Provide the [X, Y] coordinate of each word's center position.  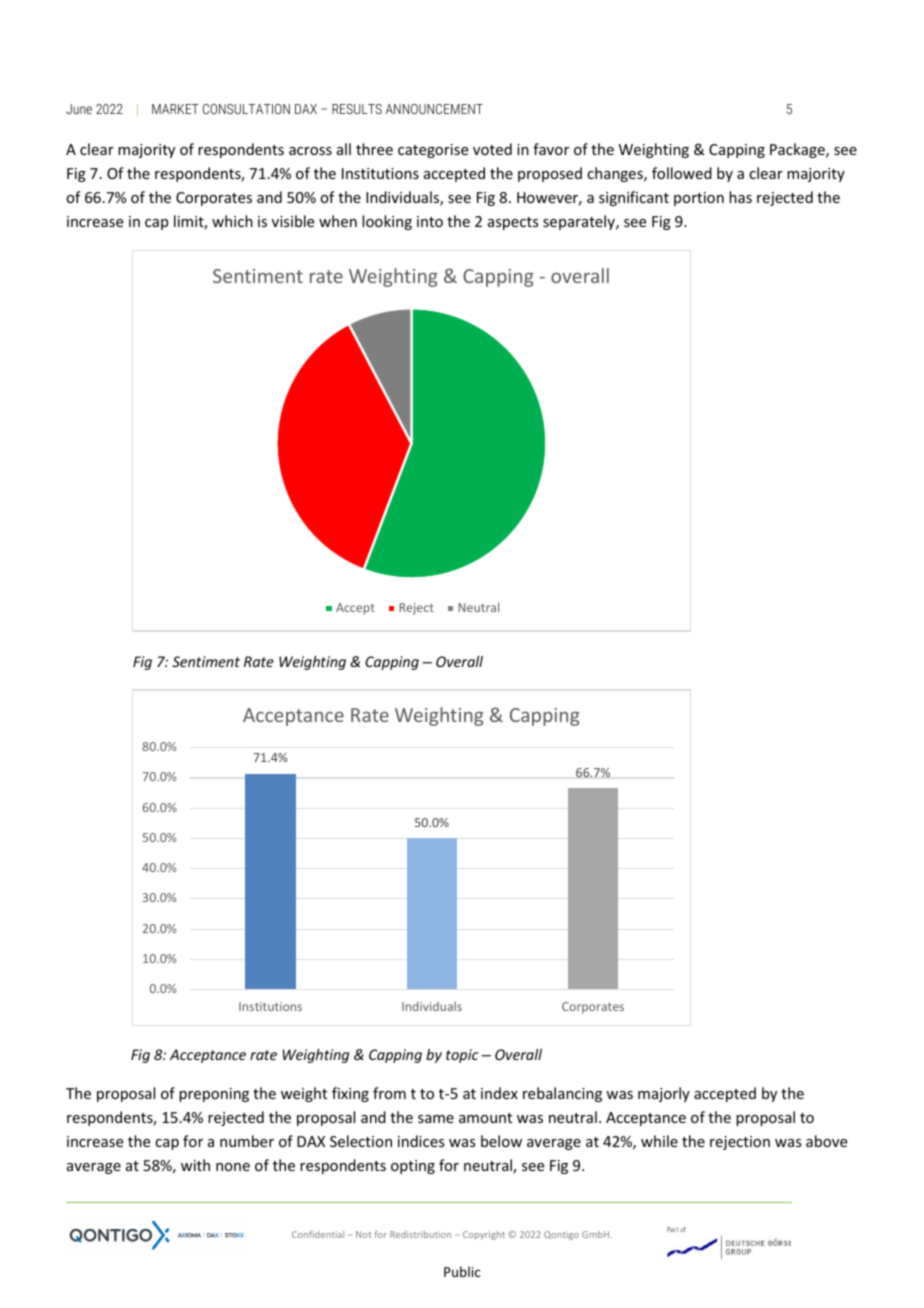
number [247, 1141]
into [430, 221]
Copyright [484, 1235]
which [232, 221]
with [195, 1165]
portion [699, 199]
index [499, 1093]
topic [462, 1056]
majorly [664, 1094]
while [659, 1141]
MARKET [175, 109]
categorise [433, 151]
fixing [350, 1094]
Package [798, 150]
